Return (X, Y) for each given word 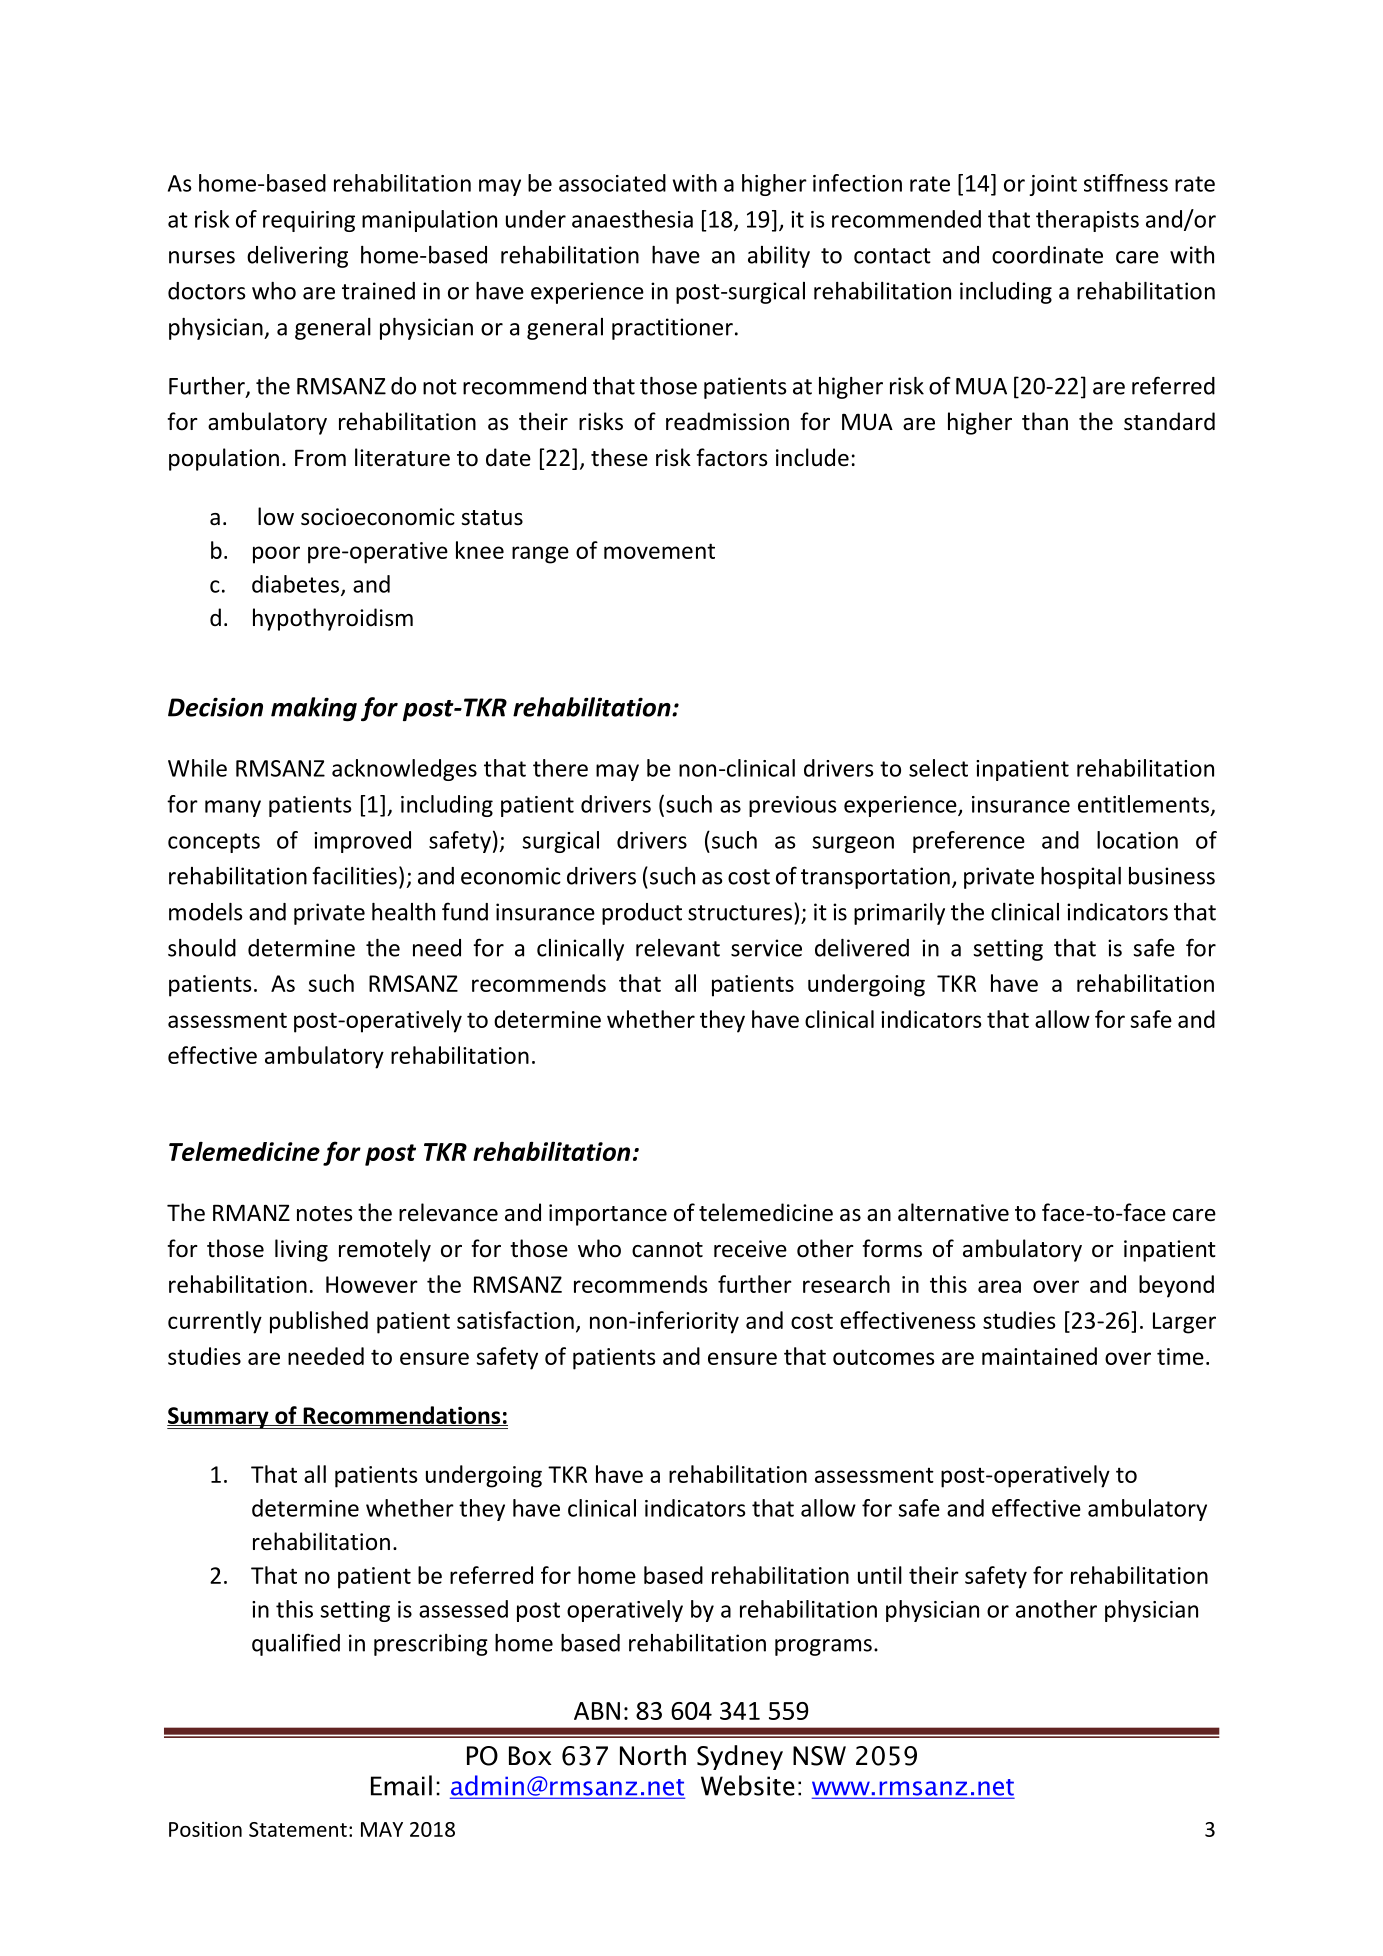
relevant (678, 948)
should (202, 948)
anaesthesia (632, 219)
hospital (1081, 878)
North (653, 1755)
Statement (298, 1829)
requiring (309, 221)
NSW (819, 1756)
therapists (1087, 221)
